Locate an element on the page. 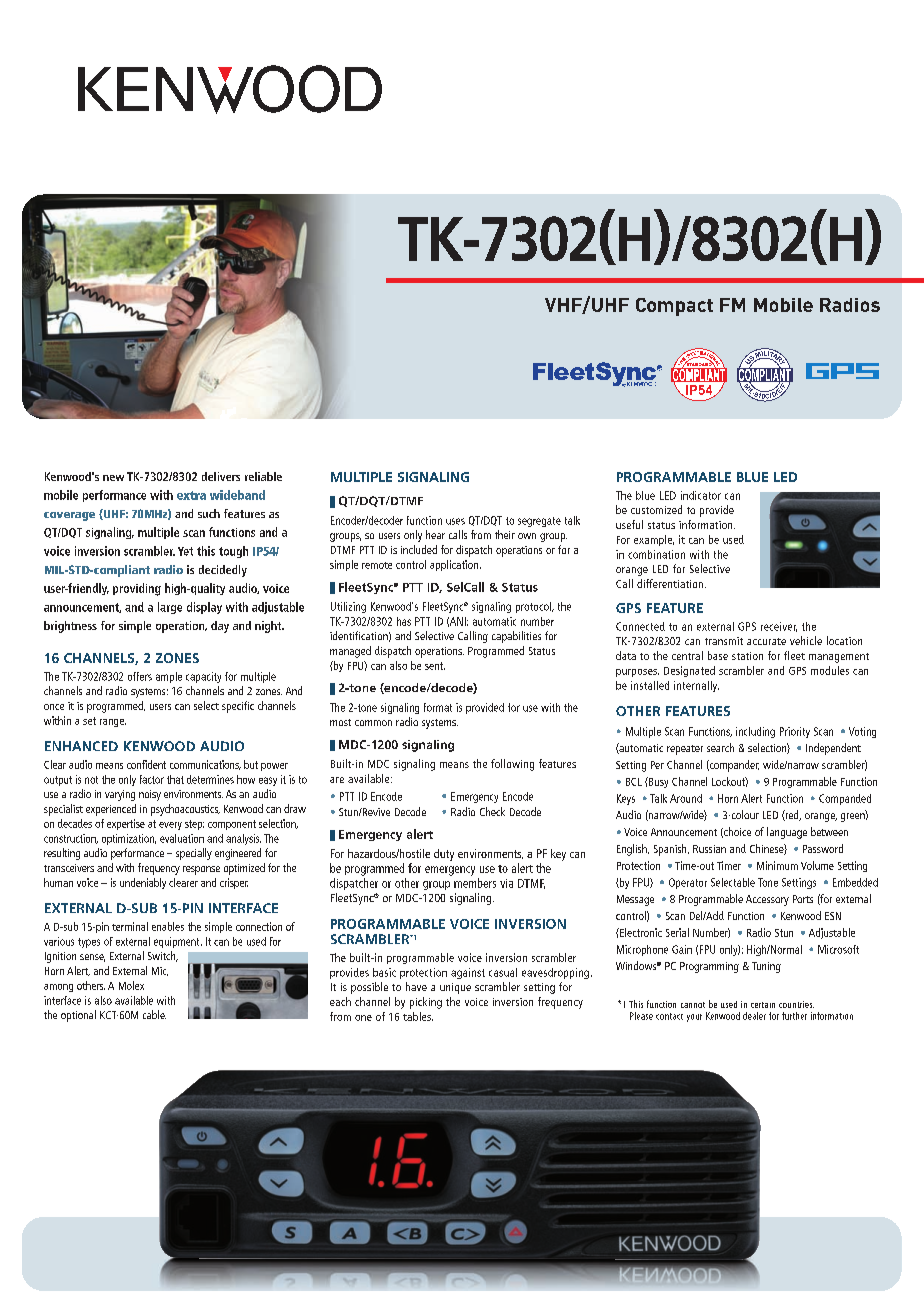  indicator is located at coordinates (701, 495).
